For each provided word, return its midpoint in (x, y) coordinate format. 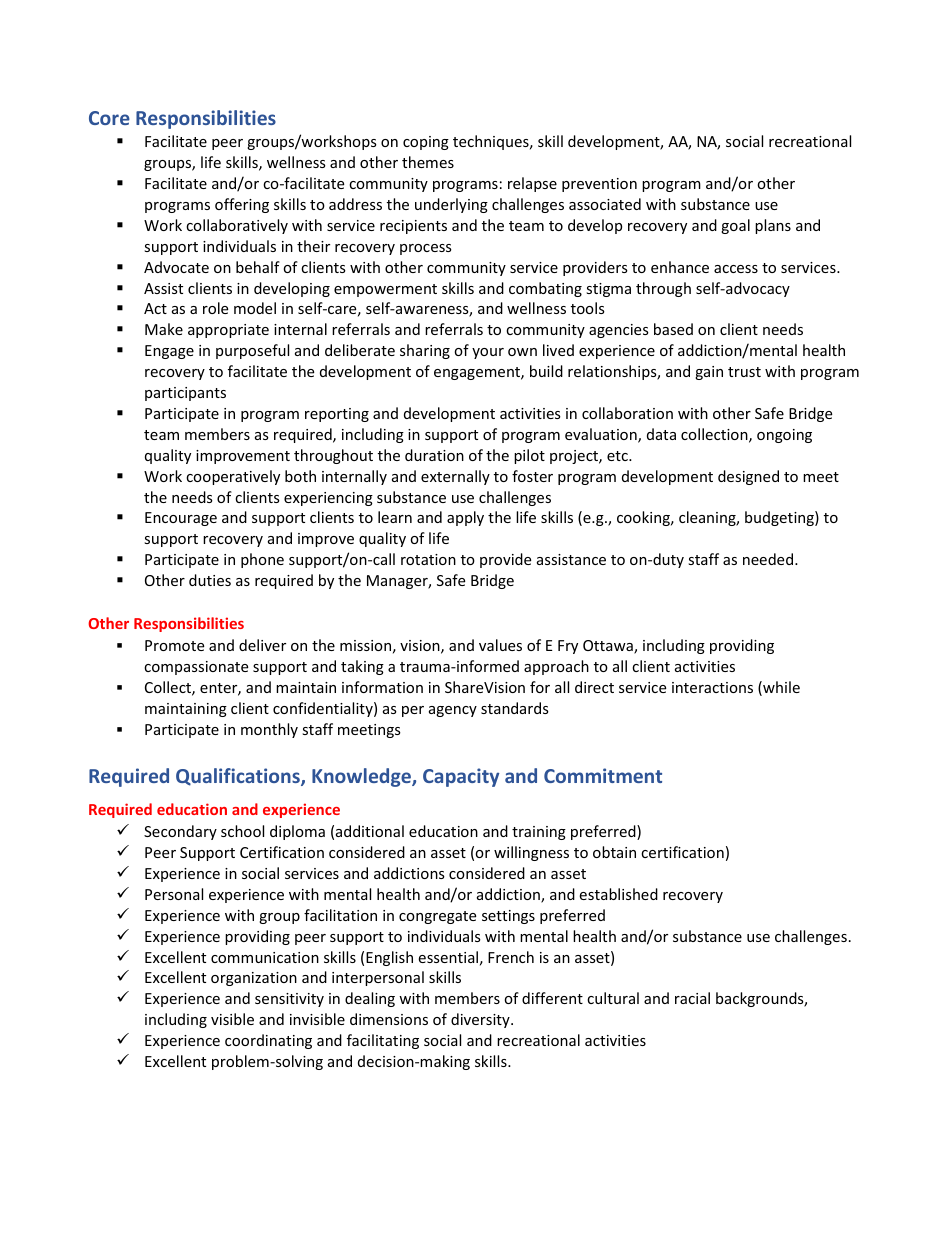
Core (109, 118)
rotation (428, 559)
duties (210, 580)
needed (769, 559)
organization (254, 979)
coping (426, 143)
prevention (599, 185)
